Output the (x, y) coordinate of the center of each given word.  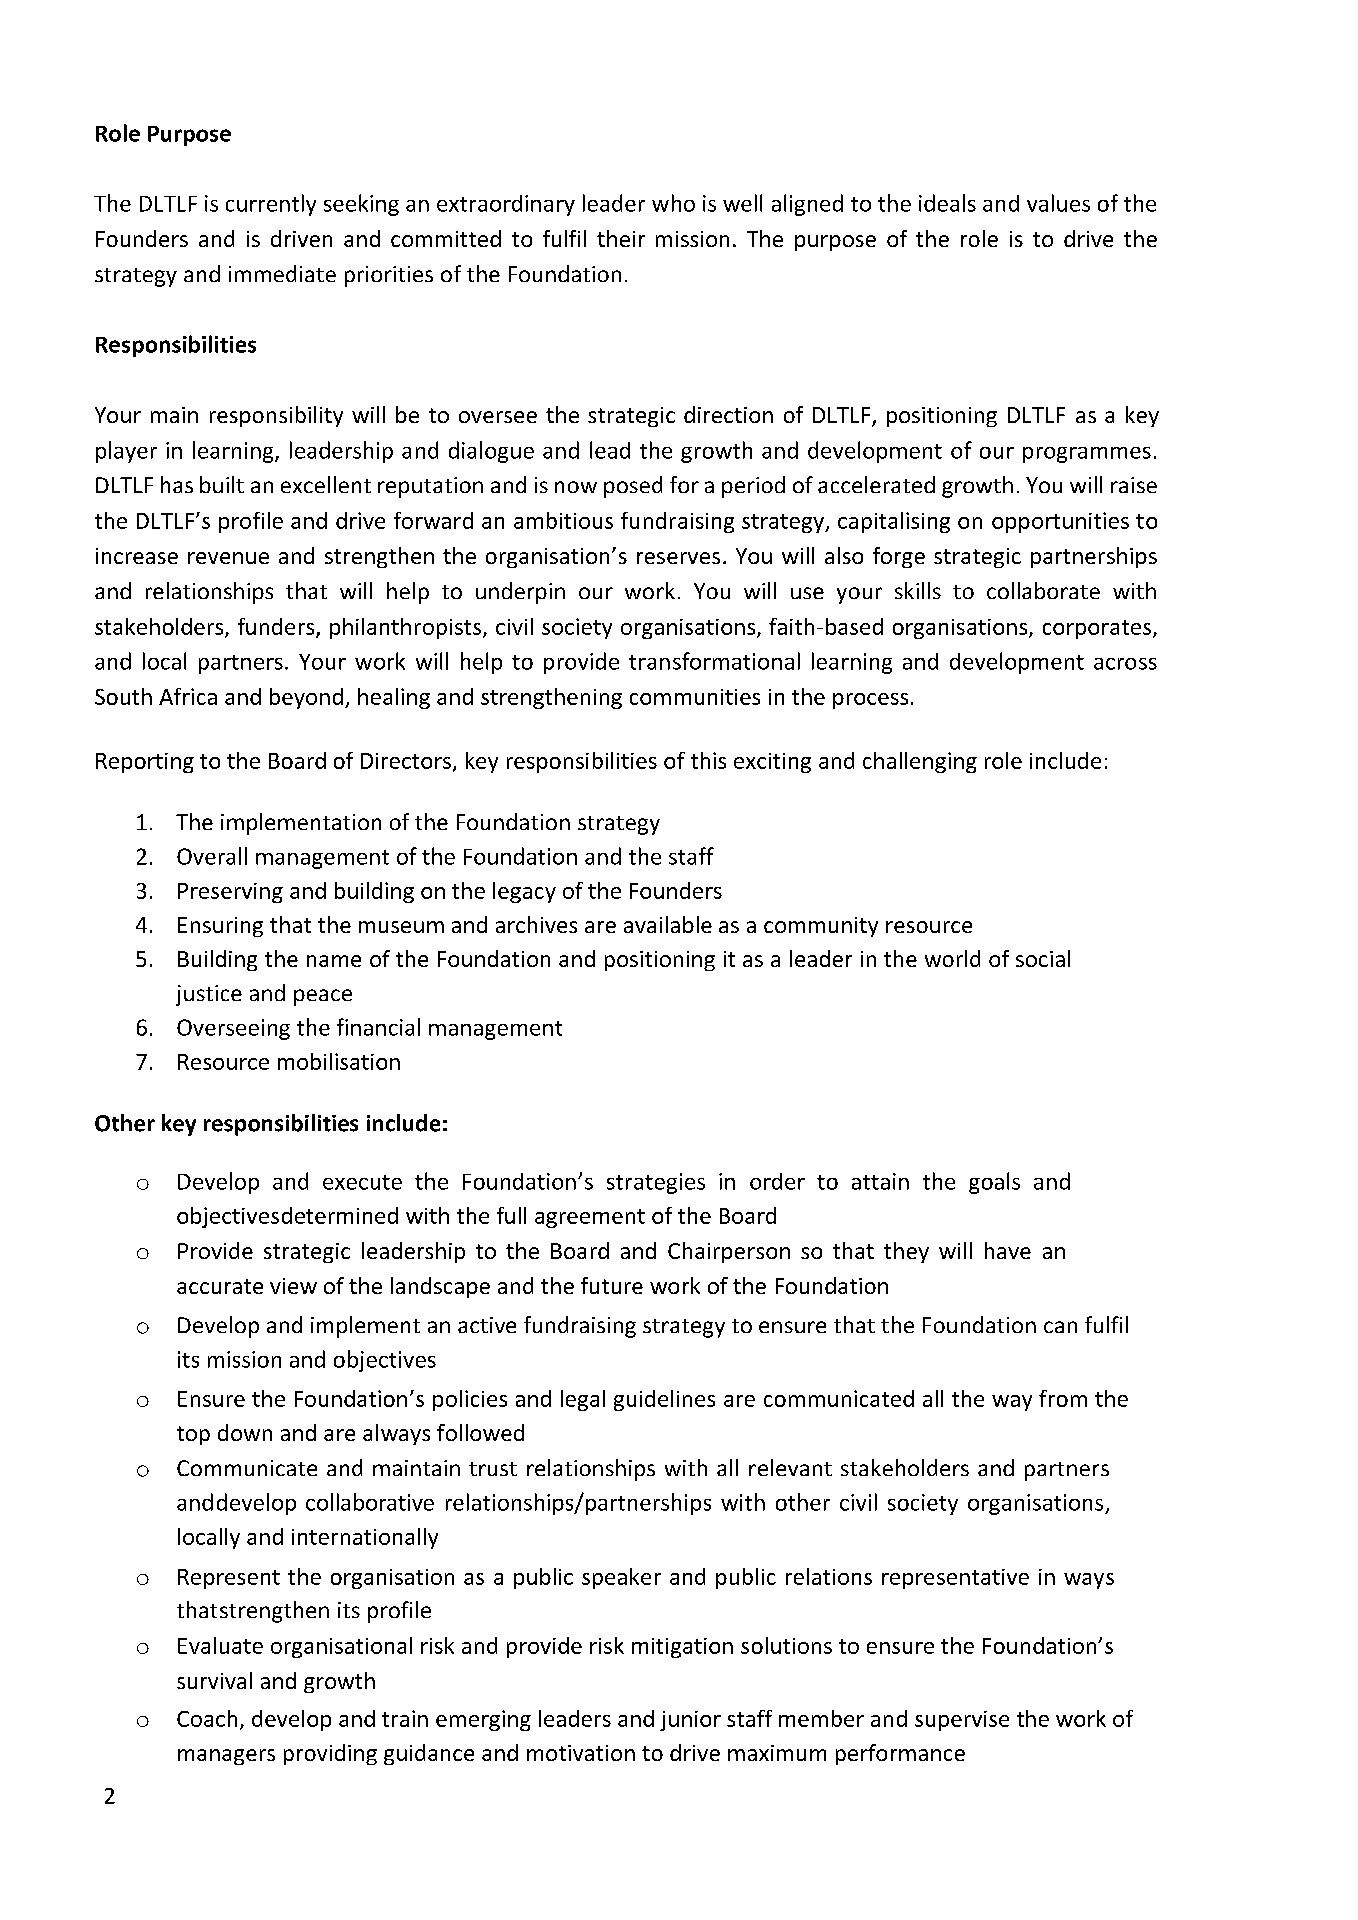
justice (209, 995)
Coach (207, 1718)
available (668, 924)
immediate (282, 273)
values (1058, 203)
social (1043, 958)
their (621, 238)
